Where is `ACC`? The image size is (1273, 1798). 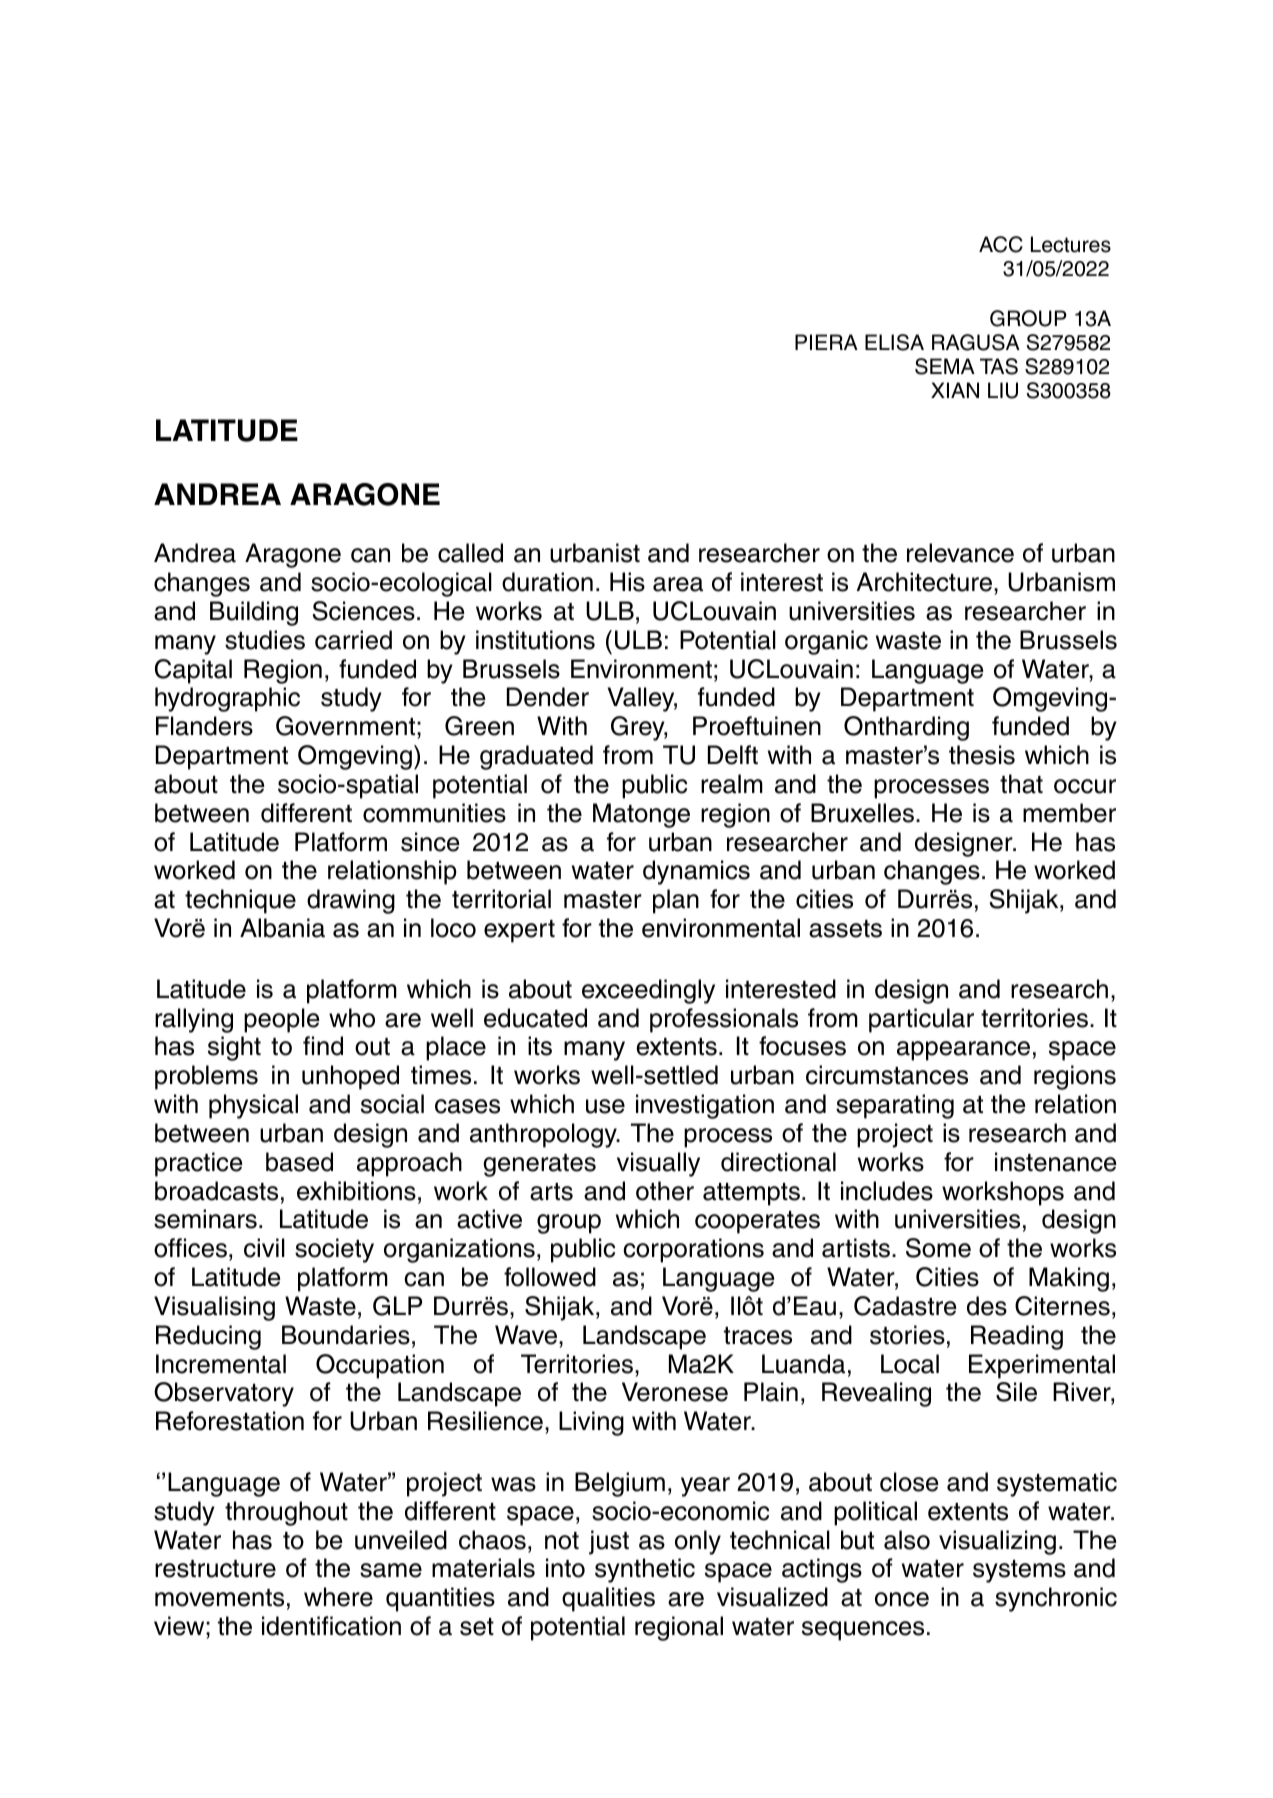 ACC is located at coordinates (1001, 244).
